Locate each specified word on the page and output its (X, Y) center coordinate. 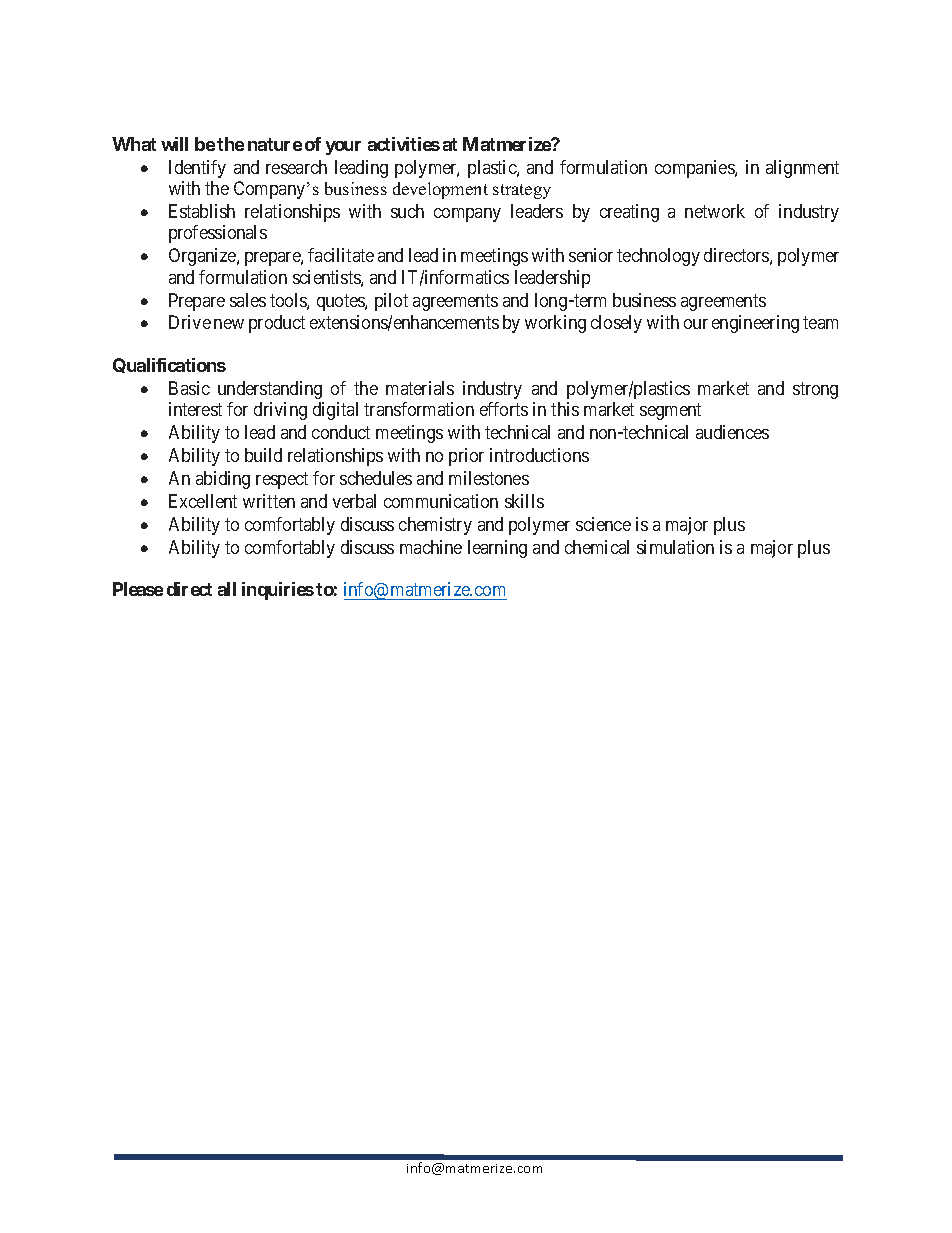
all (227, 589)
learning (497, 549)
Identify (197, 169)
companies (695, 169)
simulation (675, 547)
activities (404, 144)
